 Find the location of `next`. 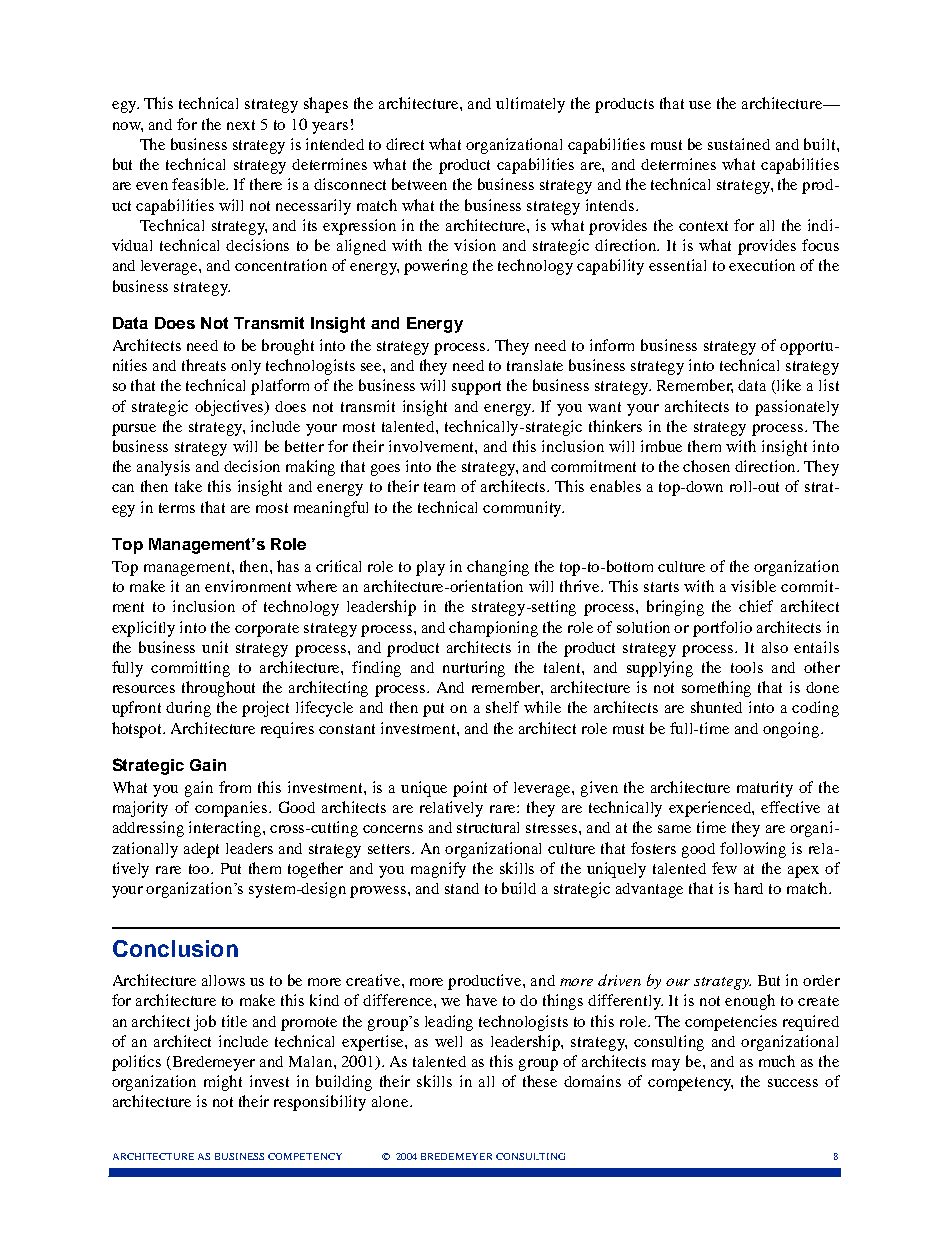

next is located at coordinates (241, 125).
